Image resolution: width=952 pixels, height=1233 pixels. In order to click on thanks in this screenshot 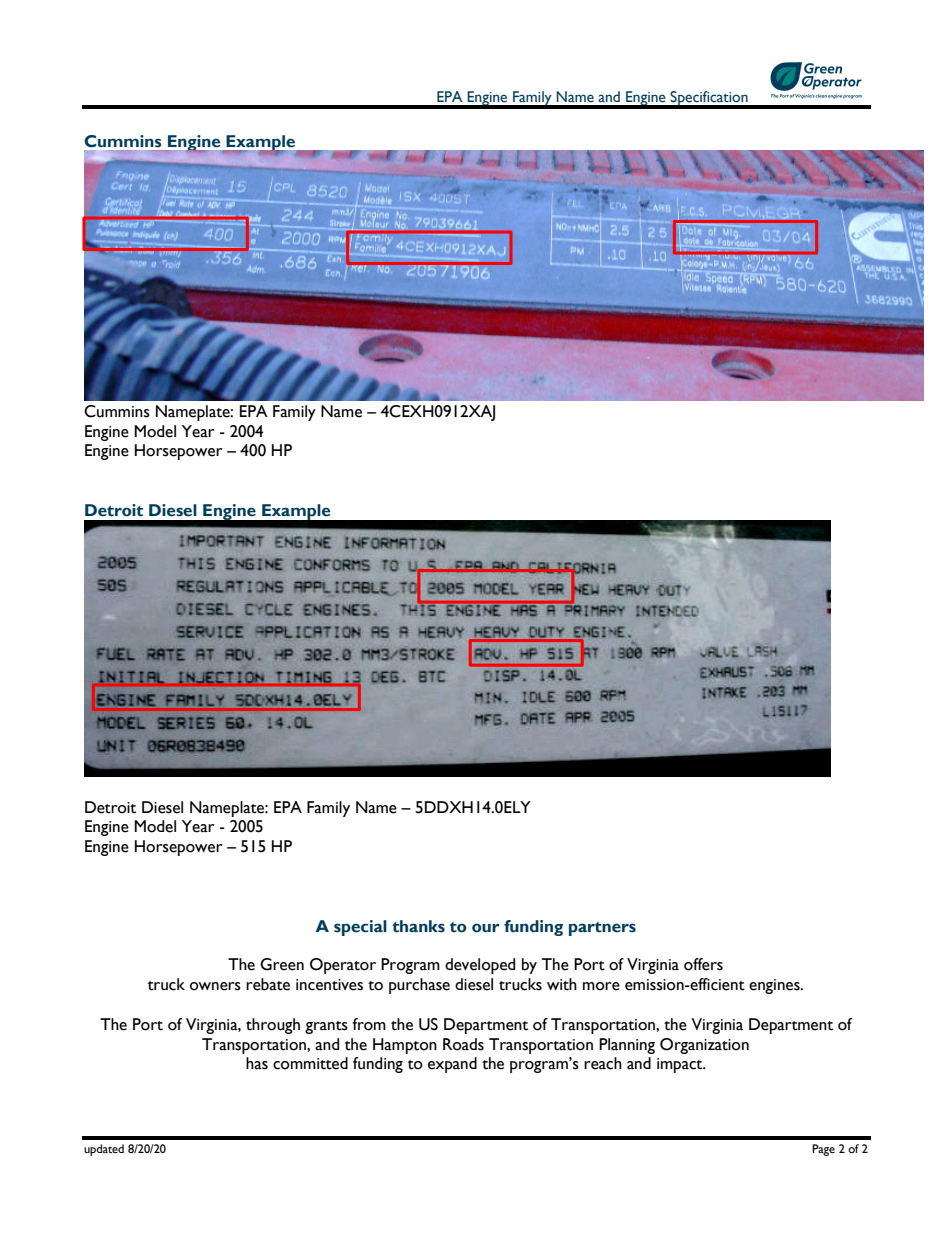, I will do `click(418, 926)`.
